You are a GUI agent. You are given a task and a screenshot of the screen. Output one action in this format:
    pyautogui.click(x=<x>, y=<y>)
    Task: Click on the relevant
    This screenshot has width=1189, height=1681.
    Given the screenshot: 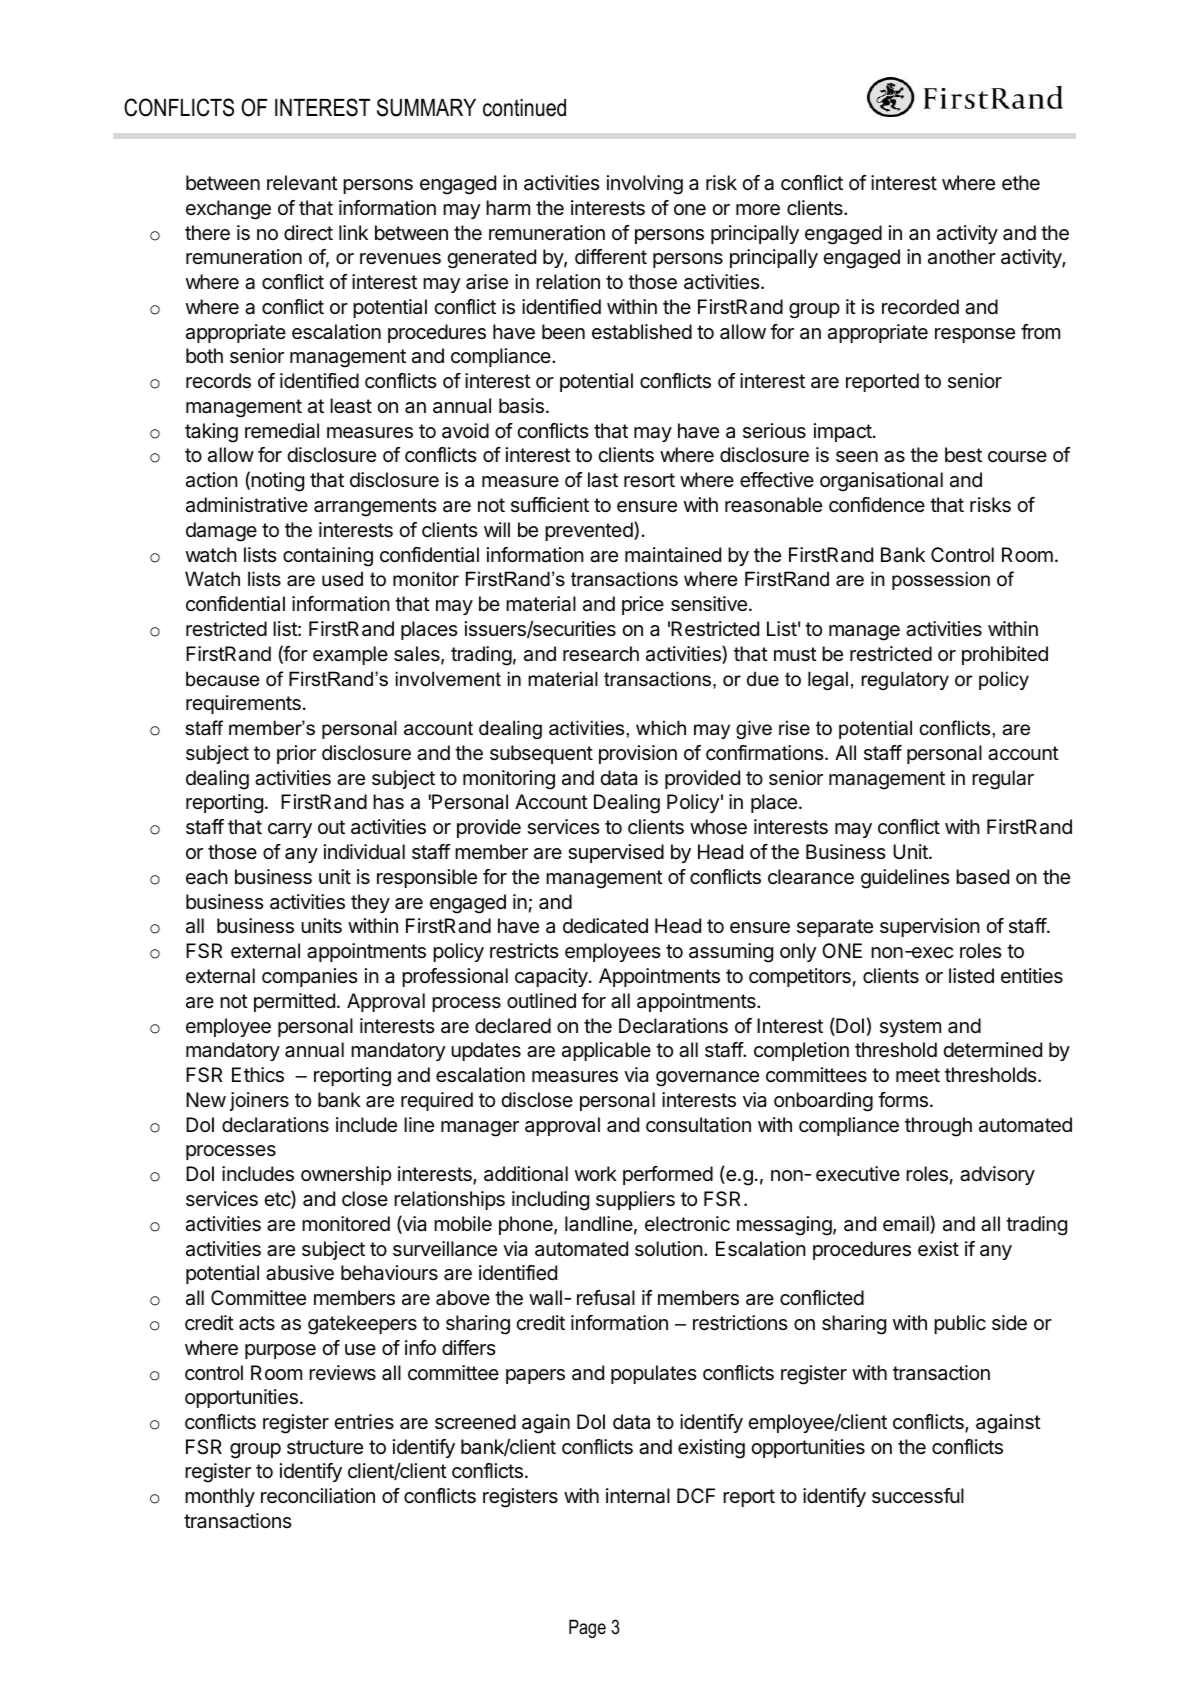 What is the action you would take?
    pyautogui.click(x=302, y=183)
